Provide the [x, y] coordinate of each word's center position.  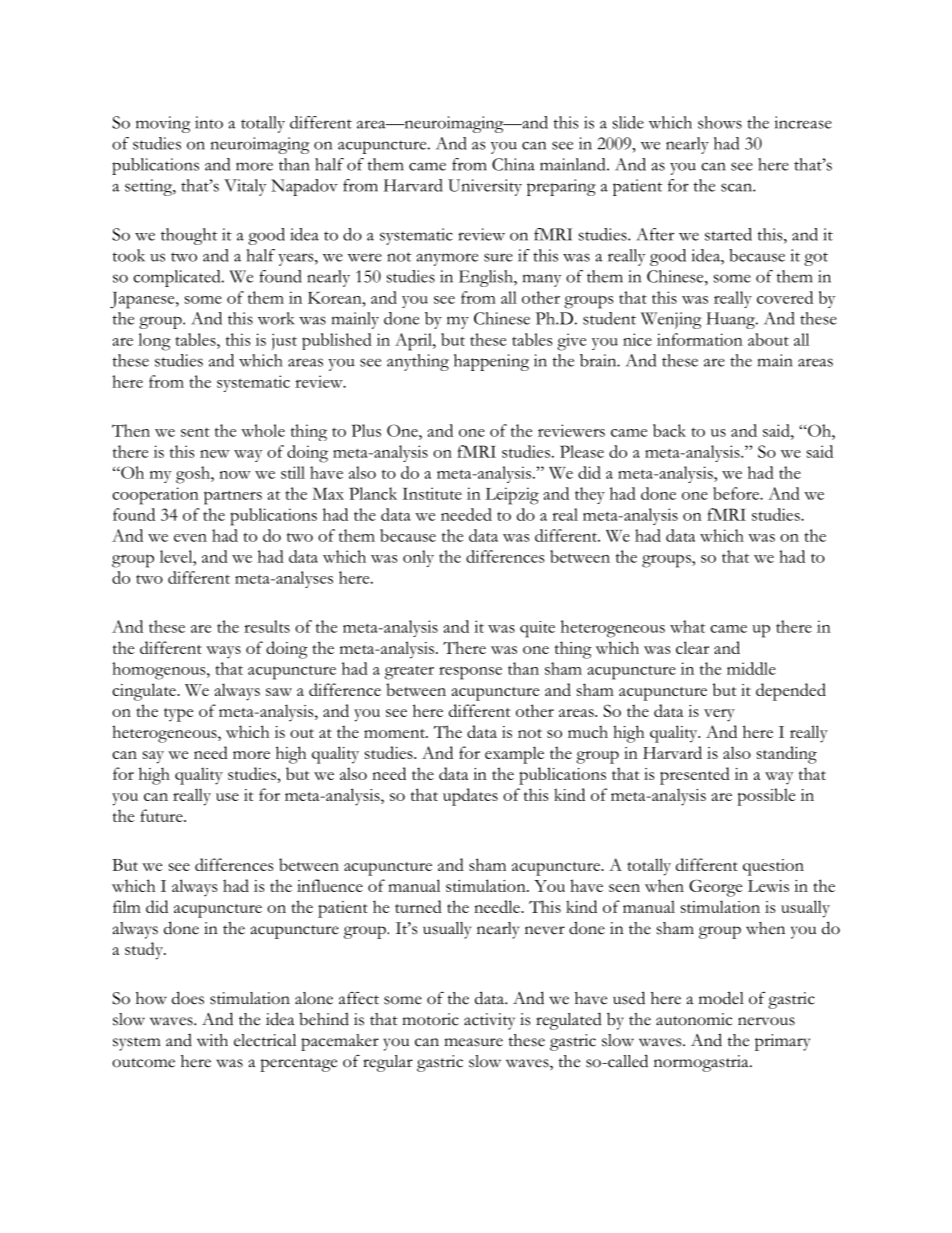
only [418, 558]
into [209, 122]
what [687, 626]
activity [489, 1021]
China [513, 164]
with [212, 1040]
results [267, 626]
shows [720, 122]
